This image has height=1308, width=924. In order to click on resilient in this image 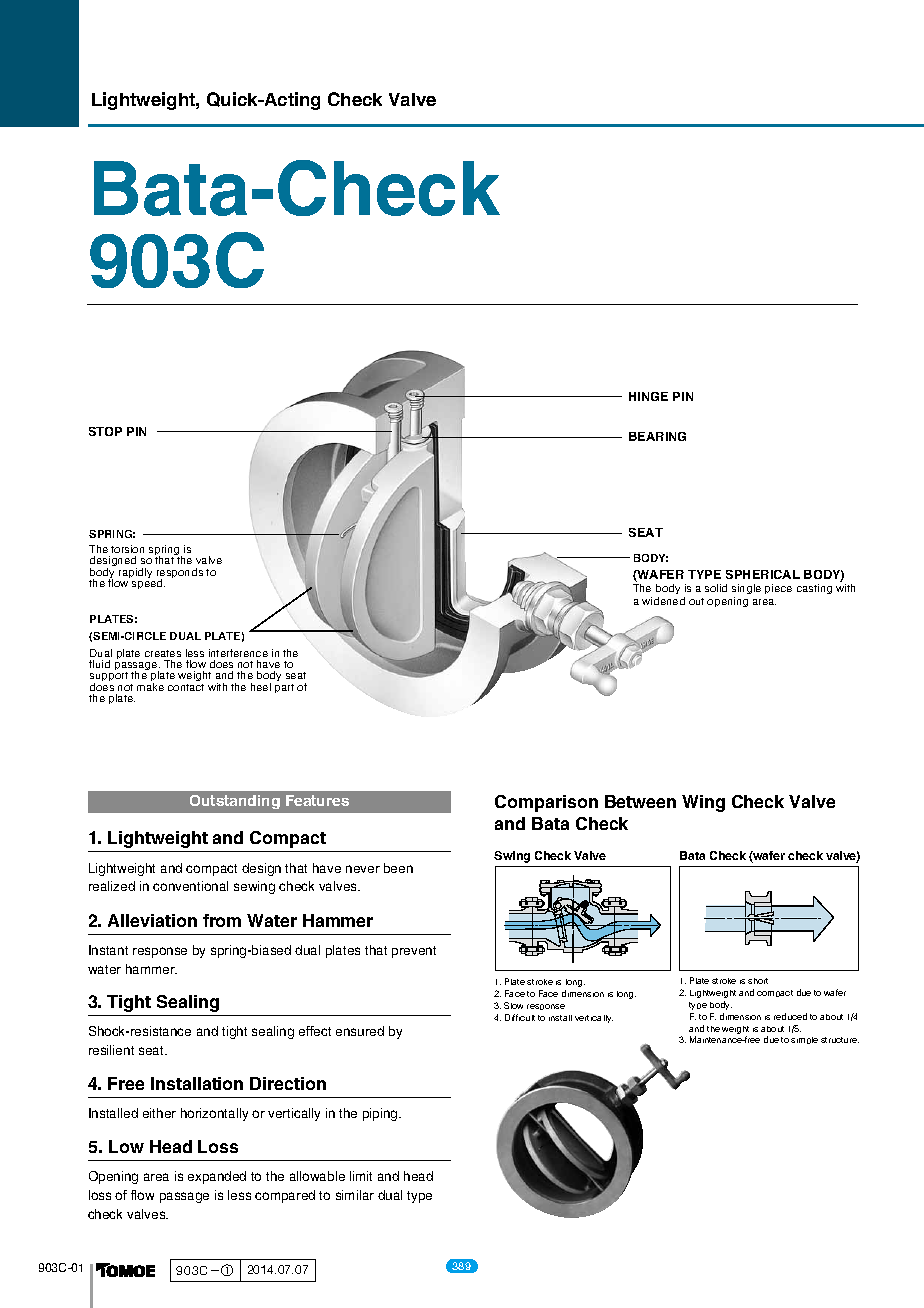, I will do `click(111, 1050)`.
